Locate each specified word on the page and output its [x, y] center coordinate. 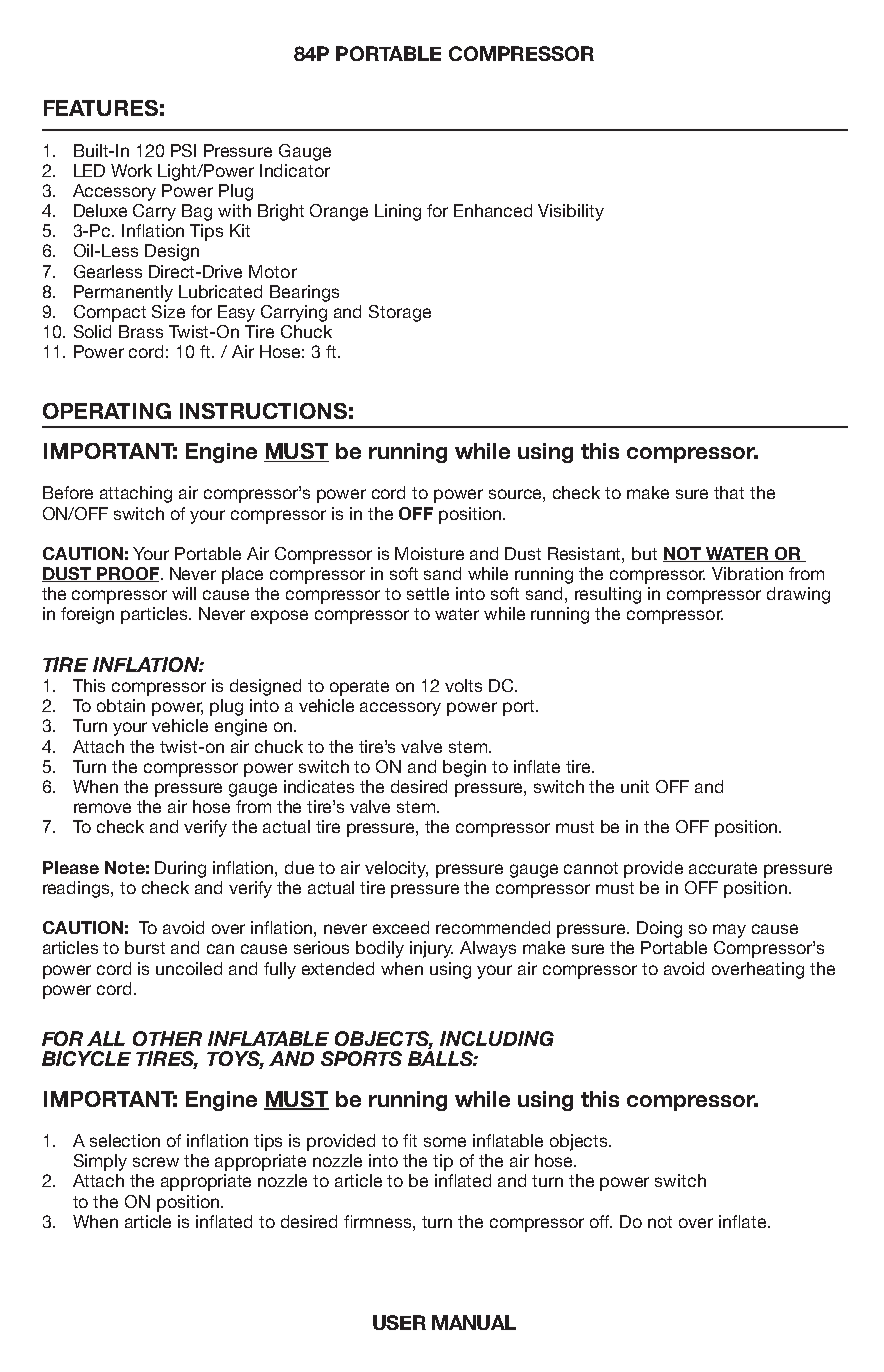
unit [635, 786]
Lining [398, 212]
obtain [121, 705]
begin [464, 768]
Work [131, 170]
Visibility [571, 212]
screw [156, 1162]
